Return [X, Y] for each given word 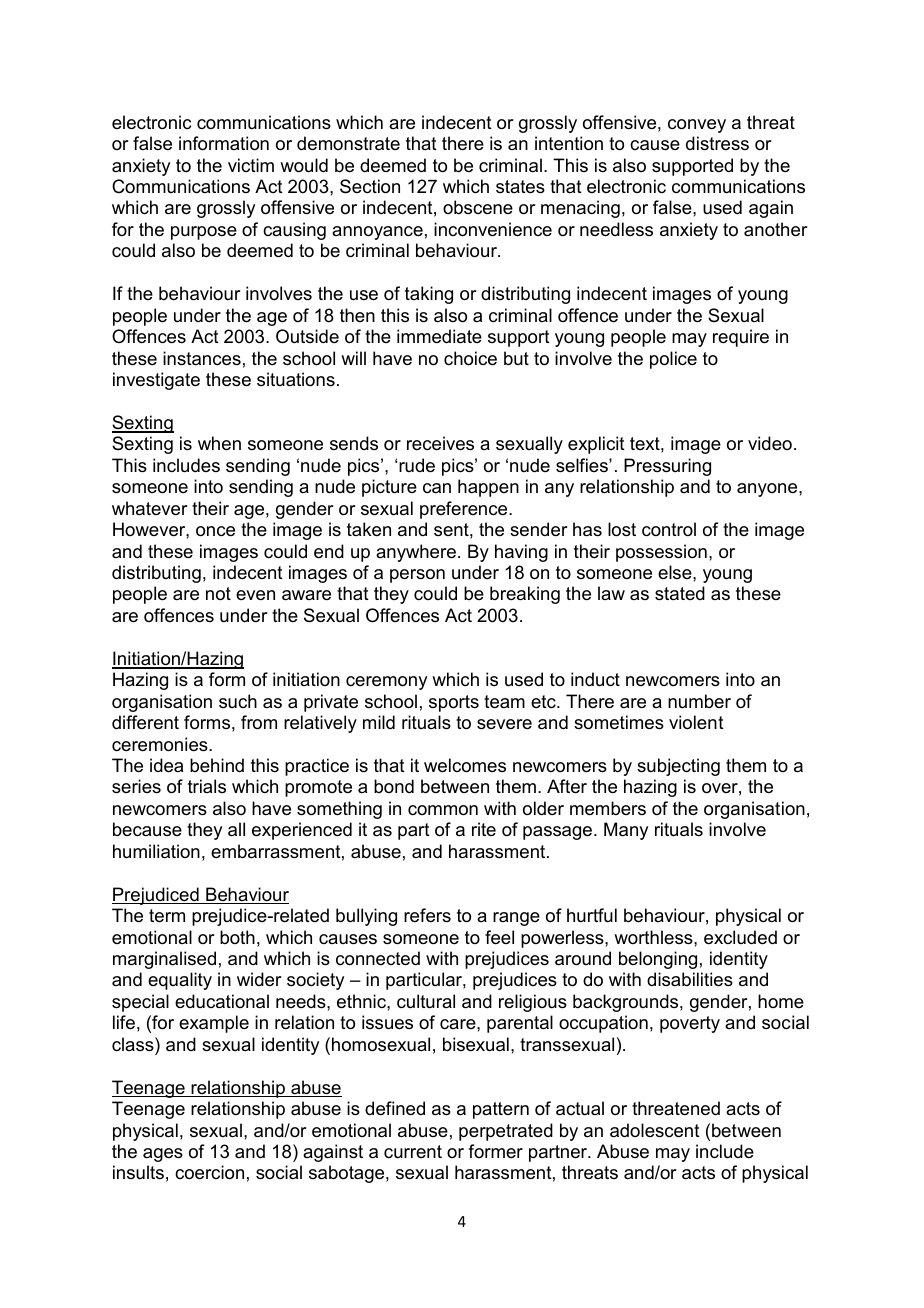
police [673, 360]
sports [454, 703]
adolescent [655, 1130]
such [238, 701]
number [699, 701]
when [219, 443]
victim [251, 165]
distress [717, 143]
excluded [740, 937]
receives [440, 443]
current [413, 1151]
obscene [478, 207]
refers [427, 915]
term [167, 916]
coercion [209, 1172]
